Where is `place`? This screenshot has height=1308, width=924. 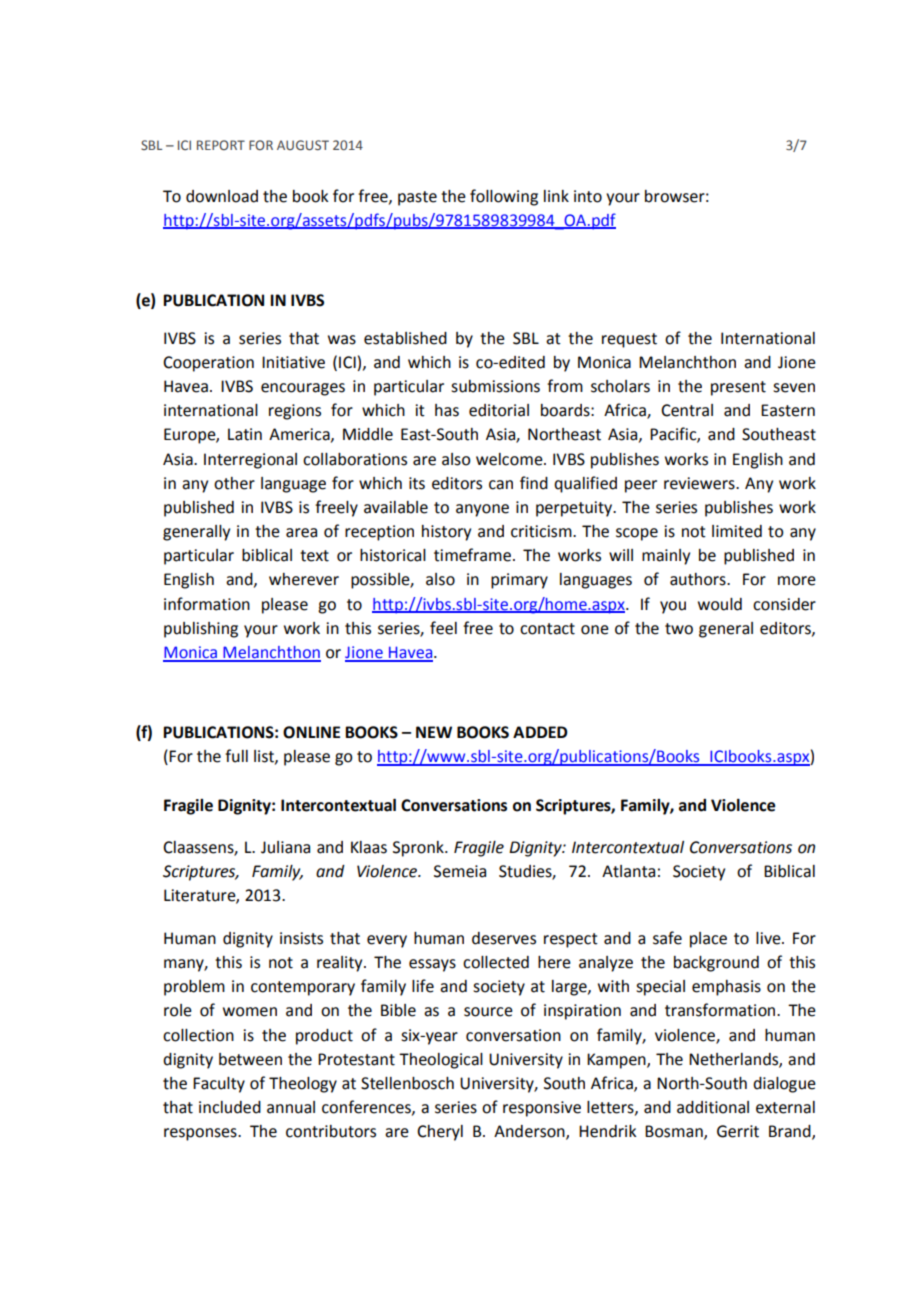
place is located at coordinates (708, 940).
